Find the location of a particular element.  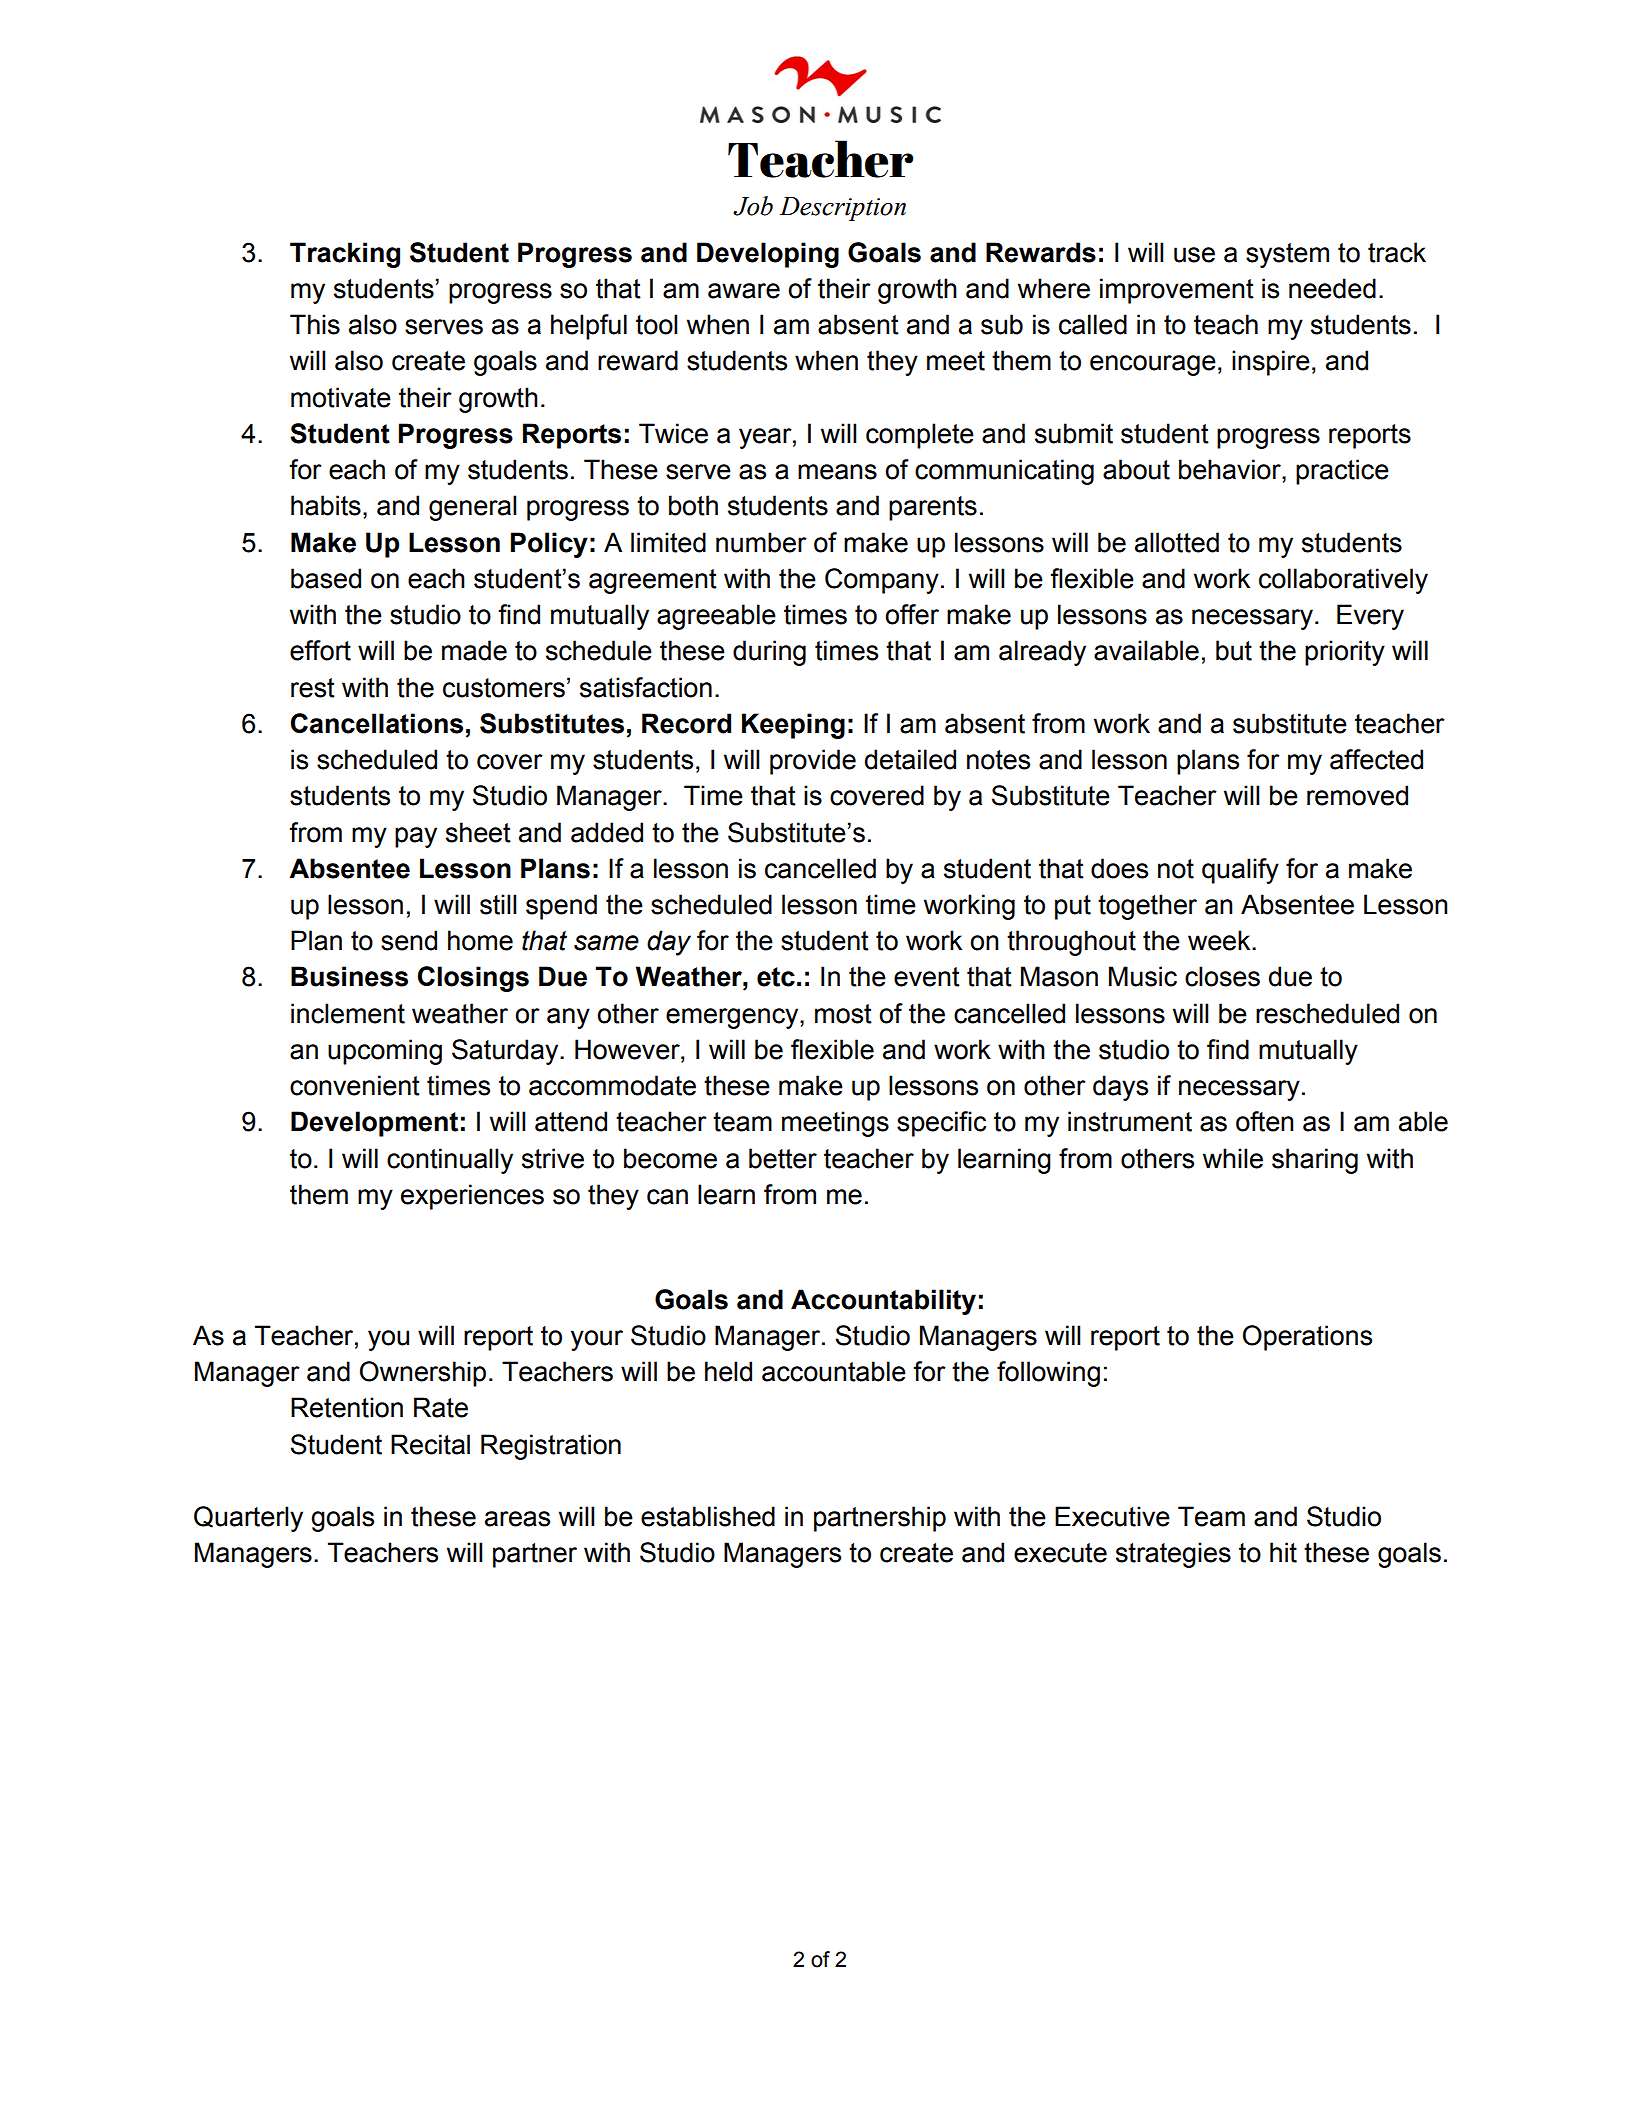

system is located at coordinates (1287, 255).
